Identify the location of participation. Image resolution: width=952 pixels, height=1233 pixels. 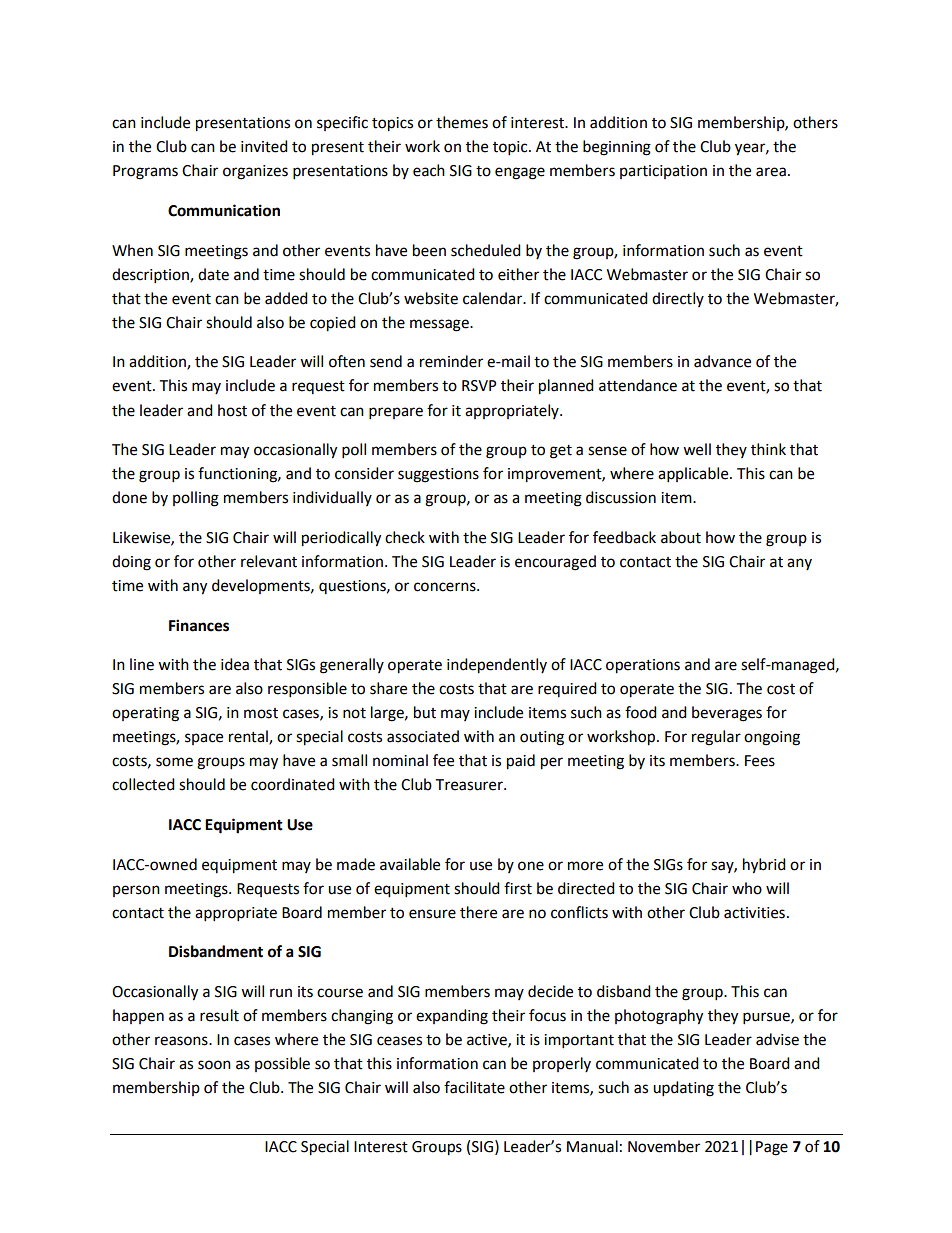
(663, 172).
